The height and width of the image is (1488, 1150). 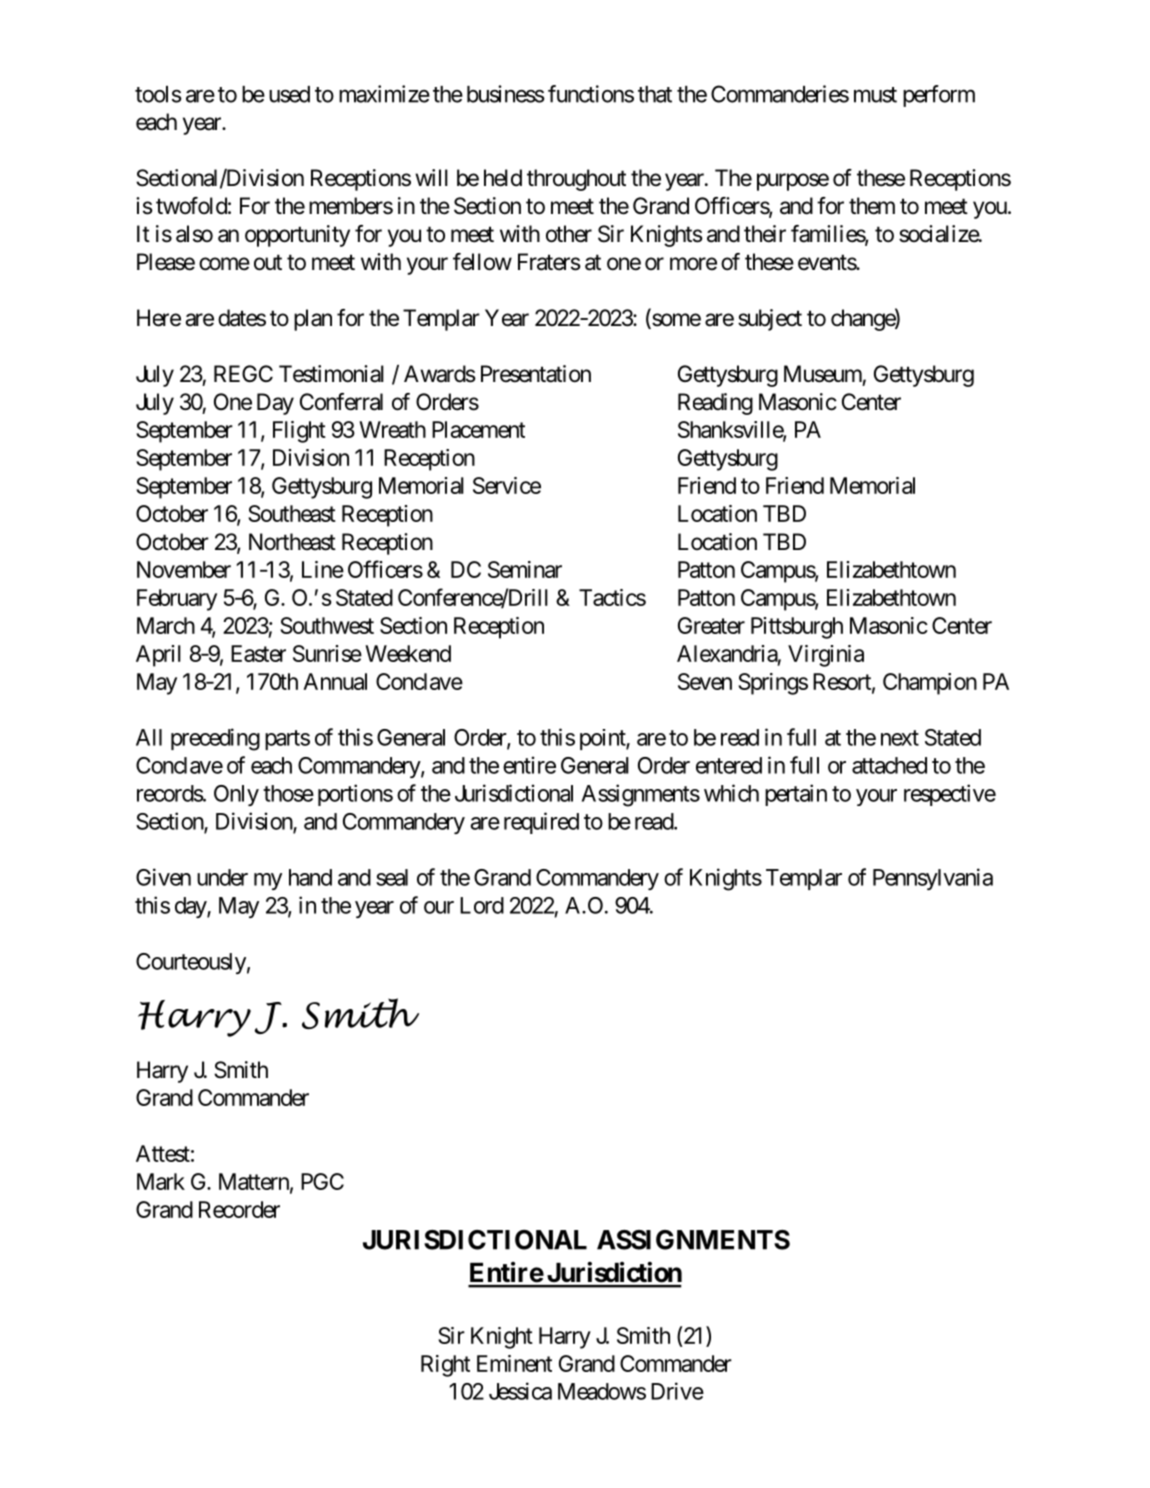 What do you see at coordinates (889, 765) in the image?
I see `attached` at bounding box center [889, 765].
